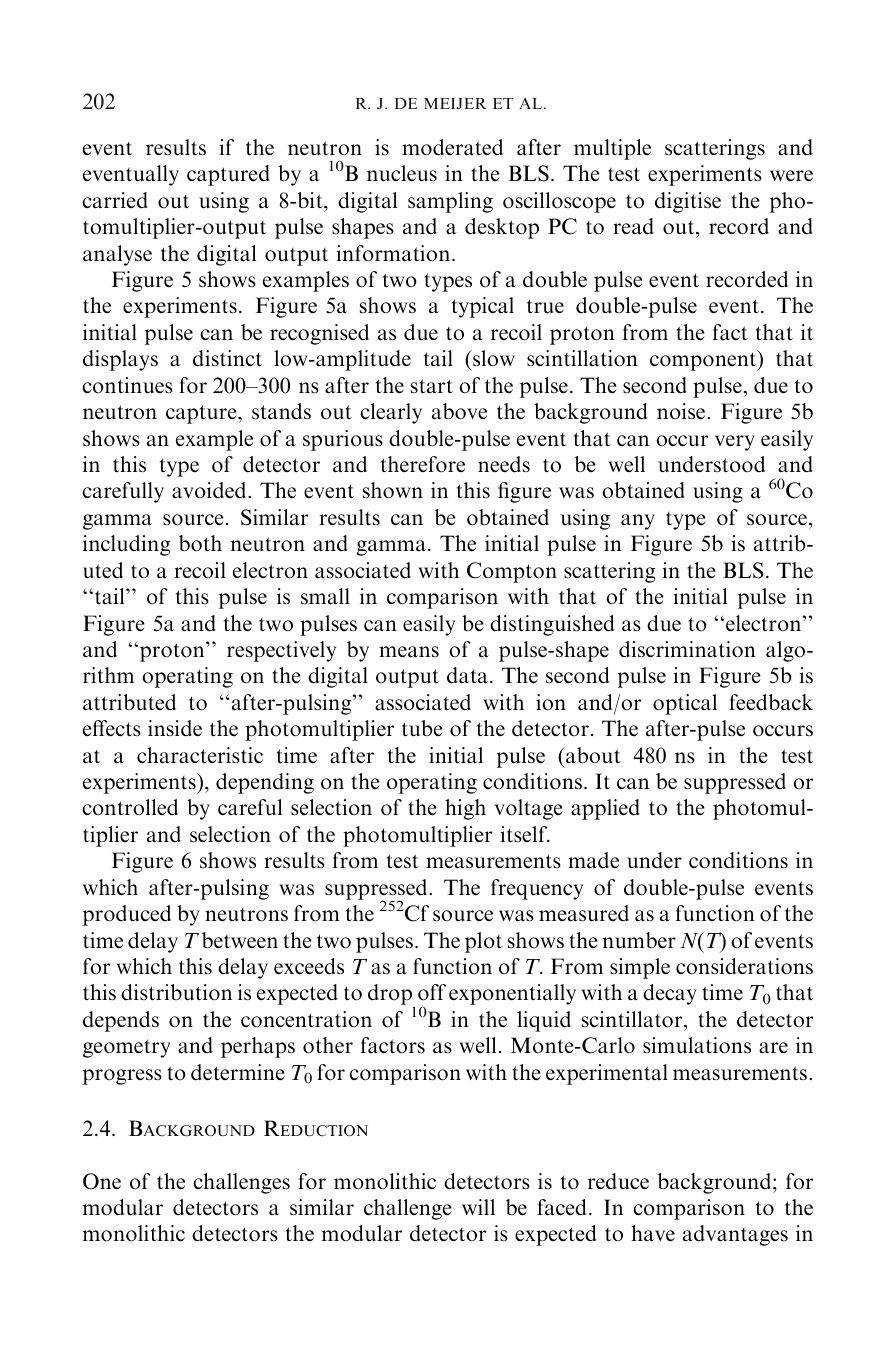  I want to click on noise, so click(682, 411).
